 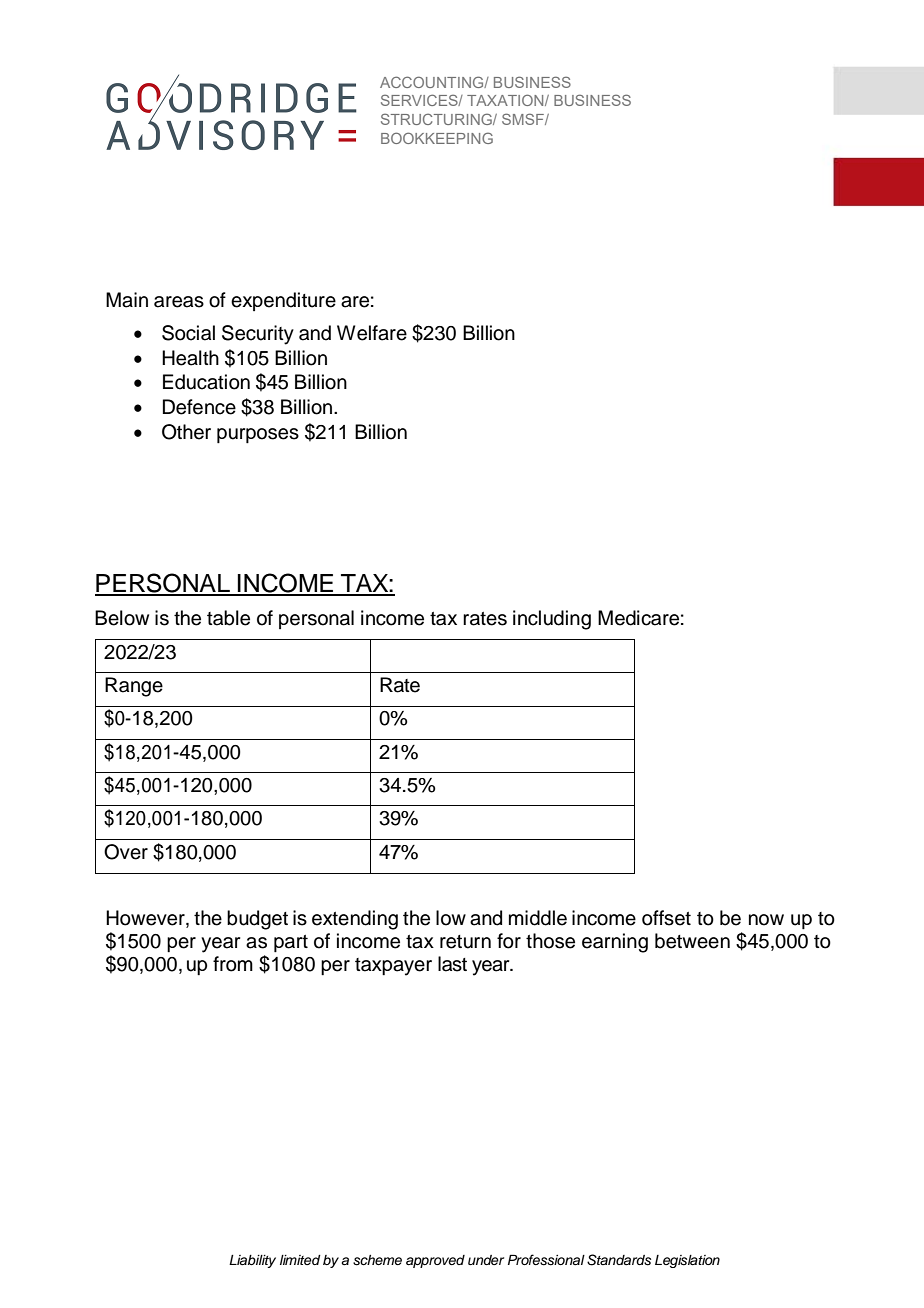 I want to click on areas, so click(x=179, y=302).
